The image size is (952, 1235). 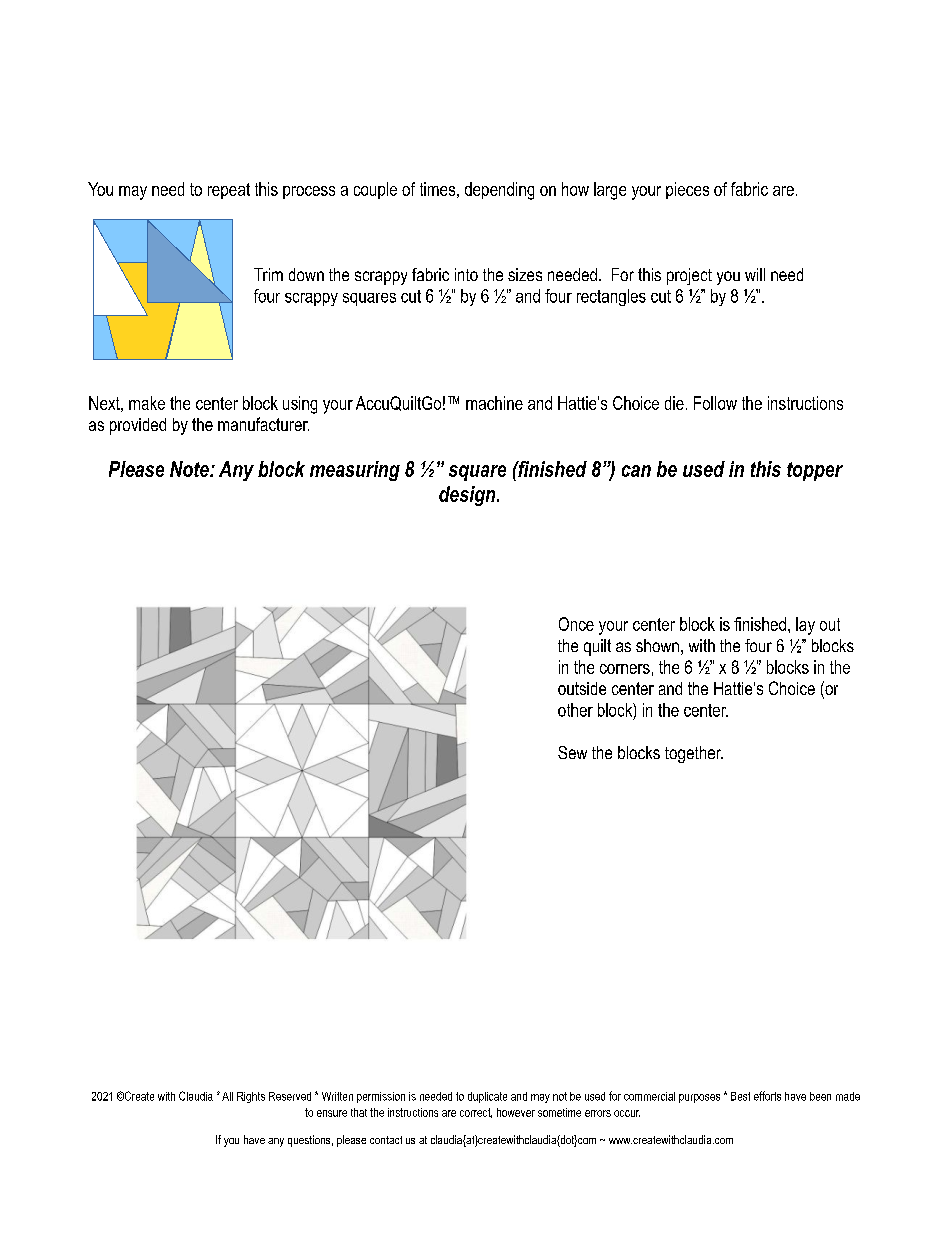 What do you see at coordinates (755, 274) in the screenshot?
I see `will` at bounding box center [755, 274].
